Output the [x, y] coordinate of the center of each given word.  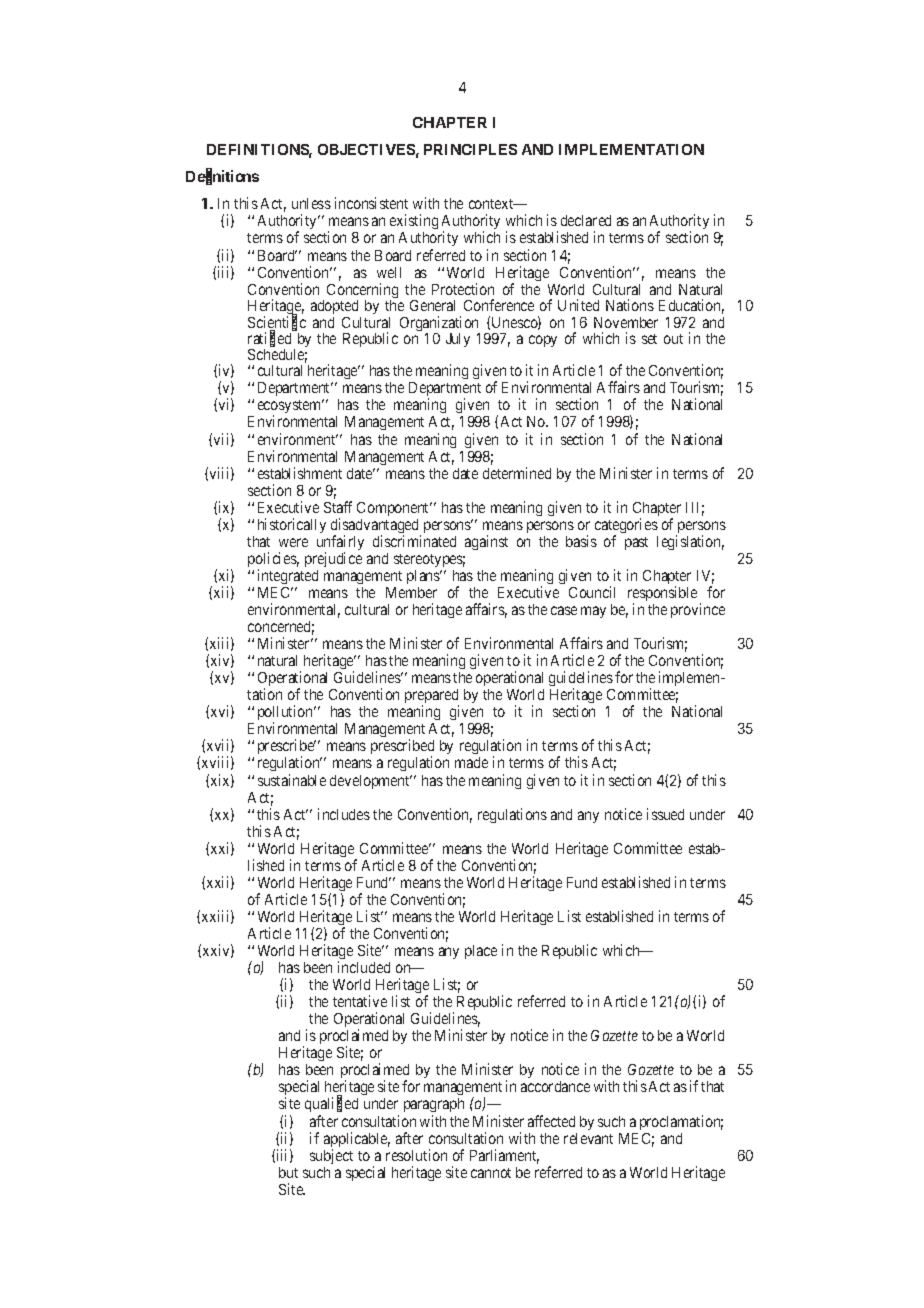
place [481, 952]
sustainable [292, 780]
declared [586, 220]
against [486, 542]
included [364, 967]
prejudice [333, 559]
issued [665, 814]
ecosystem [291, 408]
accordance [555, 1086]
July [458, 340]
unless [311, 203]
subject [331, 1156]
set [649, 339]
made [471, 762]
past [636, 543]
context [492, 204]
